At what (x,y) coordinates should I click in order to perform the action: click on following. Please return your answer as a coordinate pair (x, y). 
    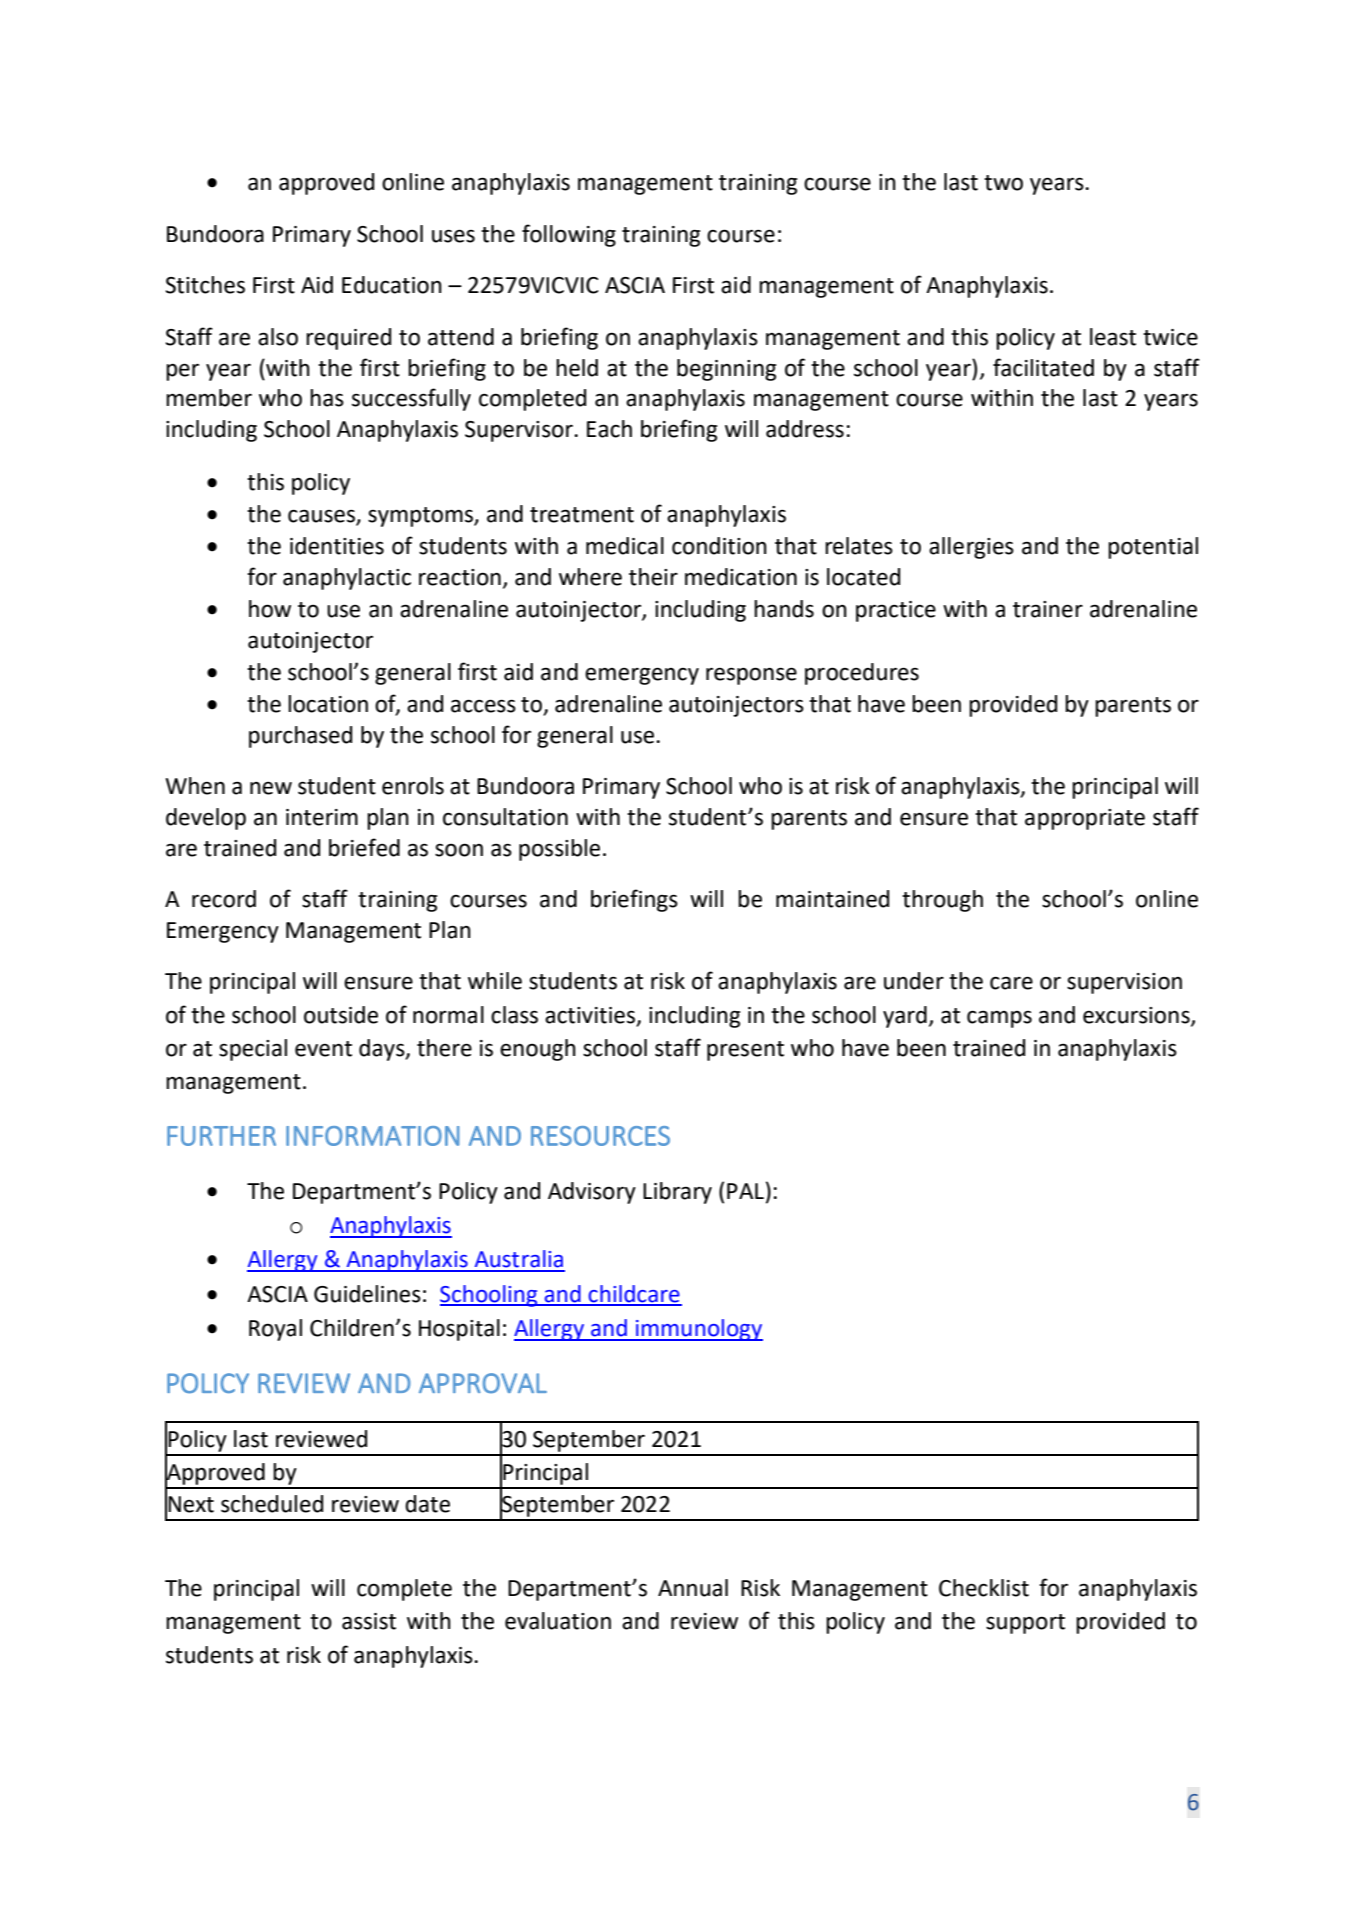
    Looking at the image, I should click on (569, 235).
